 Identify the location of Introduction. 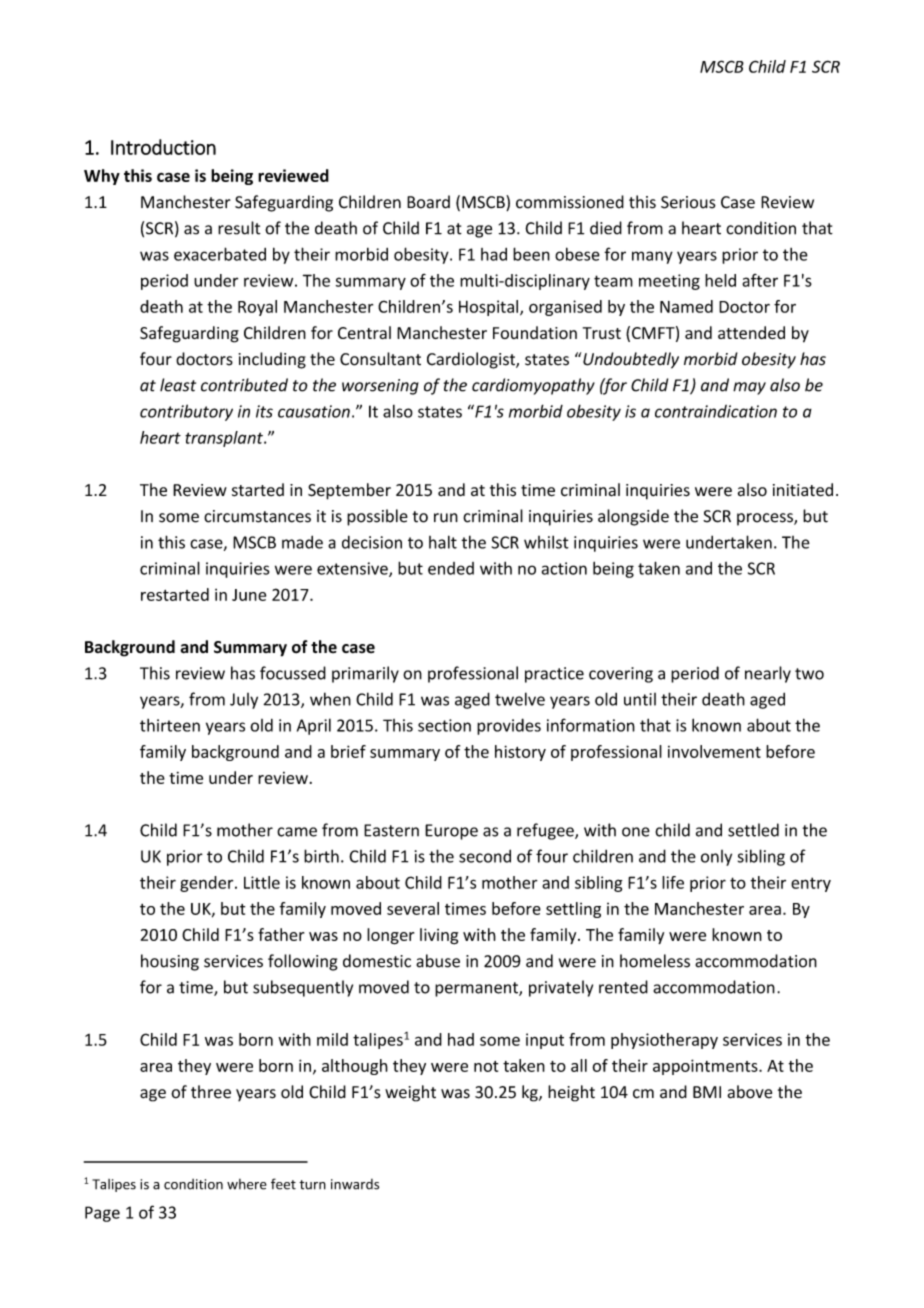
(163, 147).
